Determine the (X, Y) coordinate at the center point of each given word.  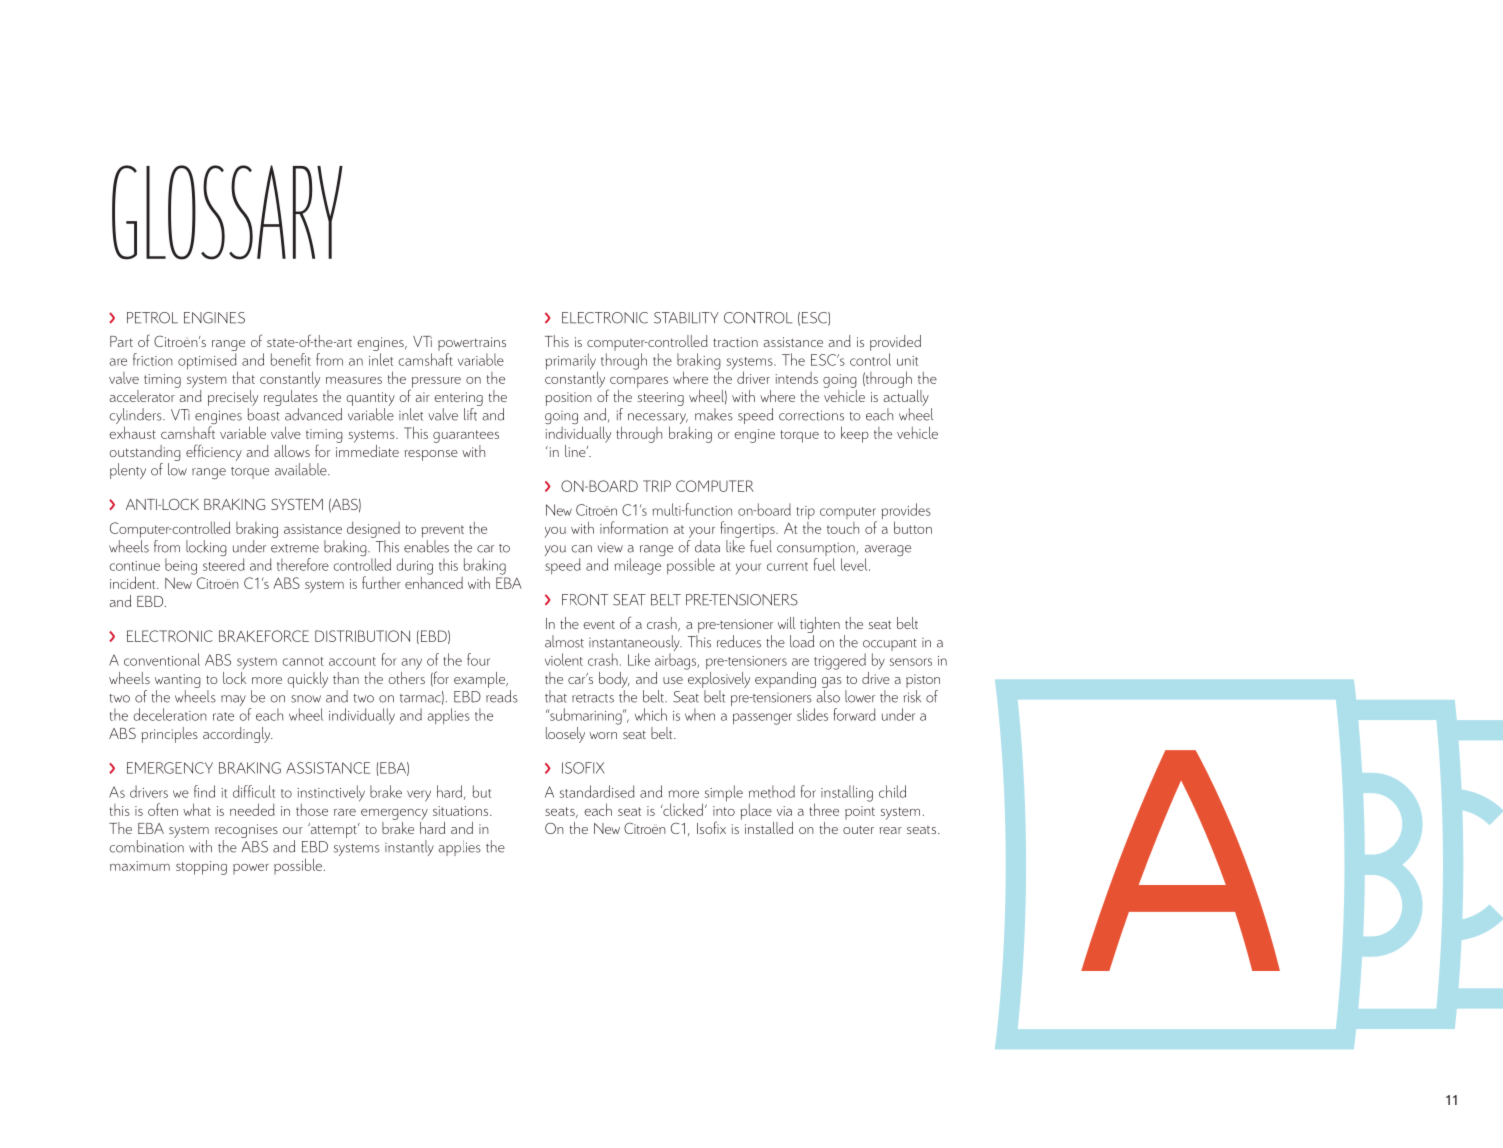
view (610, 548)
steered (224, 564)
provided (895, 343)
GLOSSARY (227, 212)
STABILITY (686, 318)
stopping (201, 868)
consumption (817, 549)
